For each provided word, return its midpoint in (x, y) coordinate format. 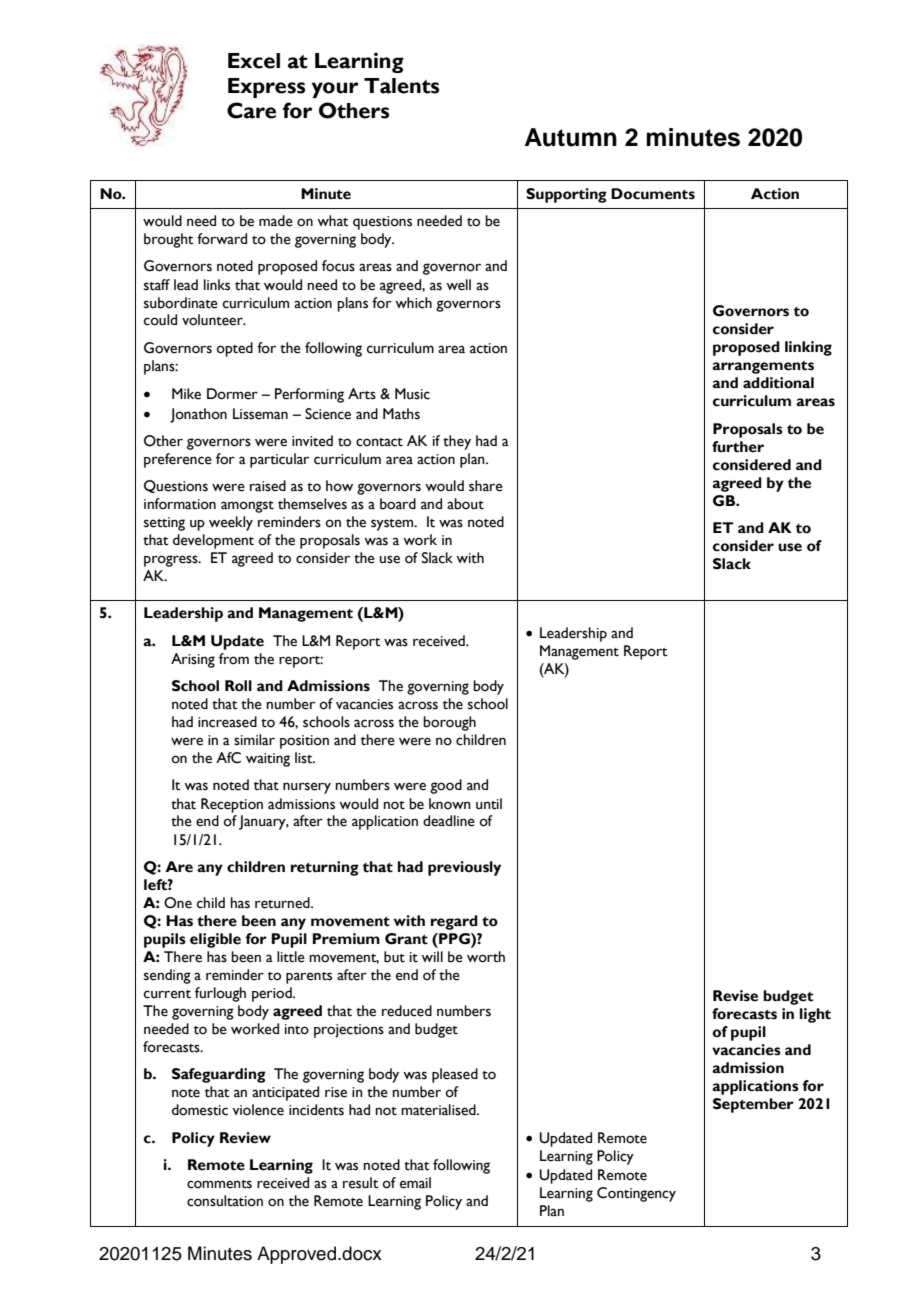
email (415, 1183)
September (753, 1105)
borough (449, 723)
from (234, 659)
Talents (401, 86)
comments (219, 1184)
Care (251, 110)
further (738, 447)
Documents (653, 194)
